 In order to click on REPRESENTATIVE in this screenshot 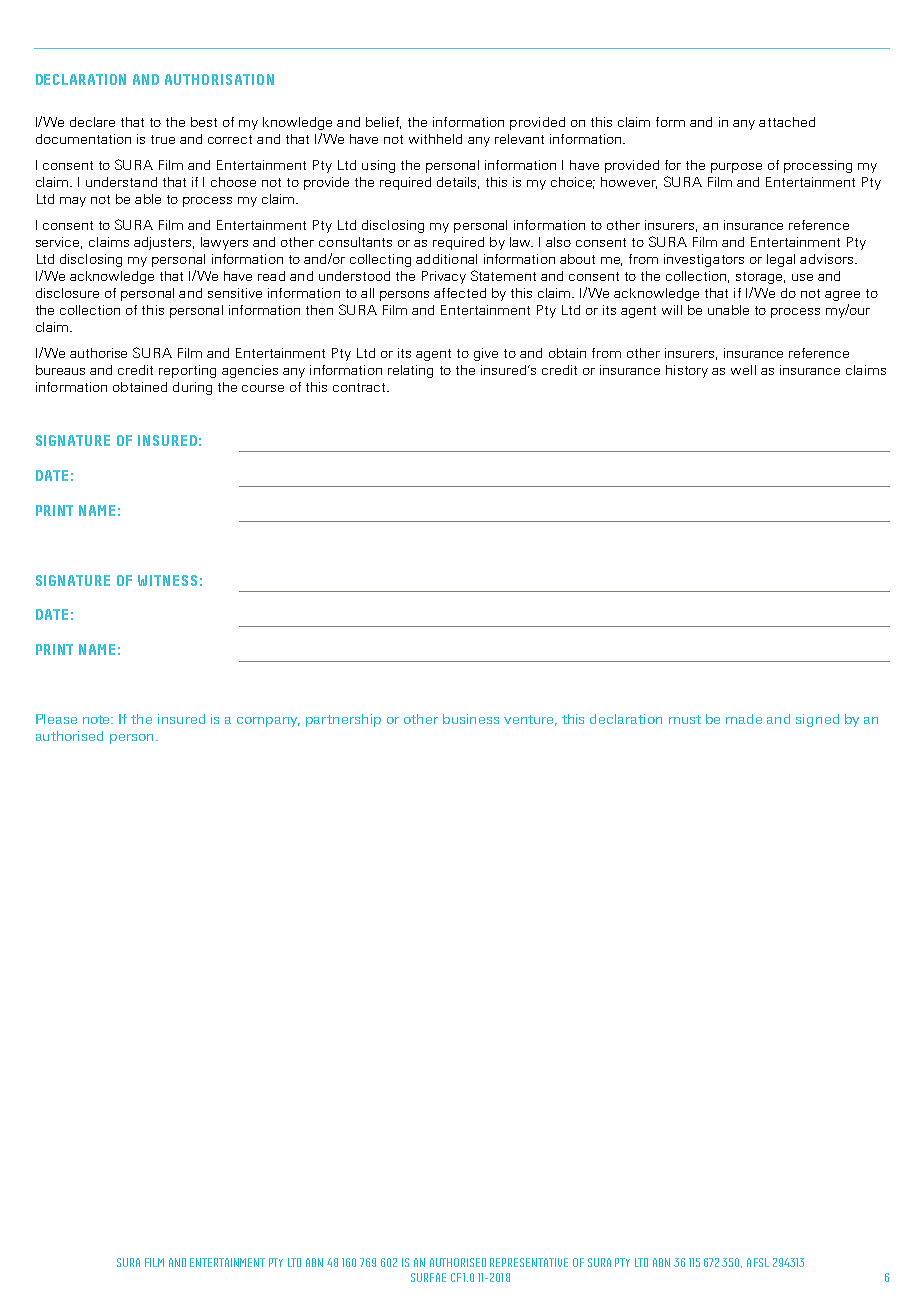, I will do `click(529, 1262)`.
